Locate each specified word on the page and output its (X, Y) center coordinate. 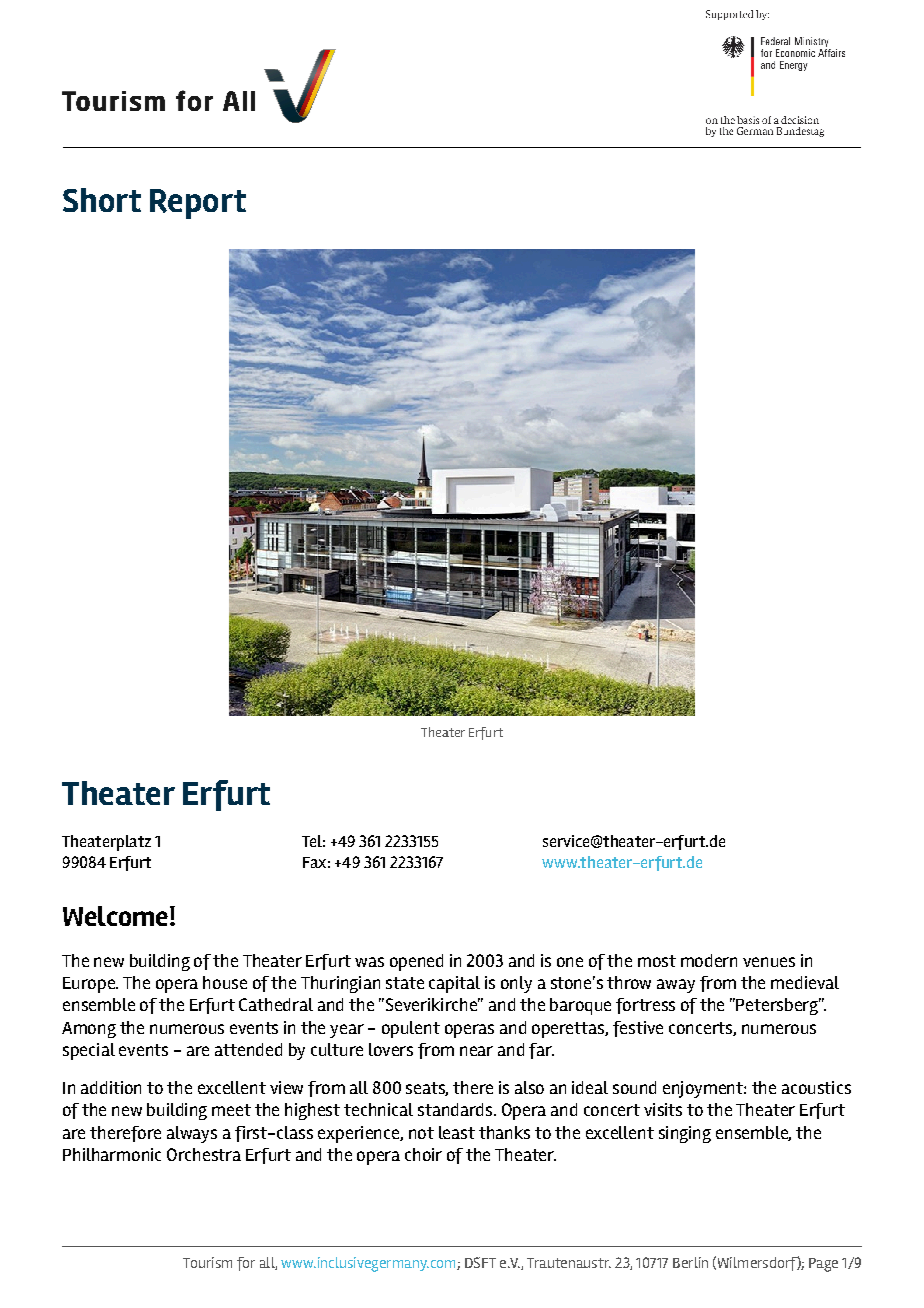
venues (769, 962)
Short (102, 200)
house (225, 982)
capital (454, 984)
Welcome (115, 916)
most (657, 961)
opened (416, 962)
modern (709, 960)
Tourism (207, 1262)
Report (198, 204)
